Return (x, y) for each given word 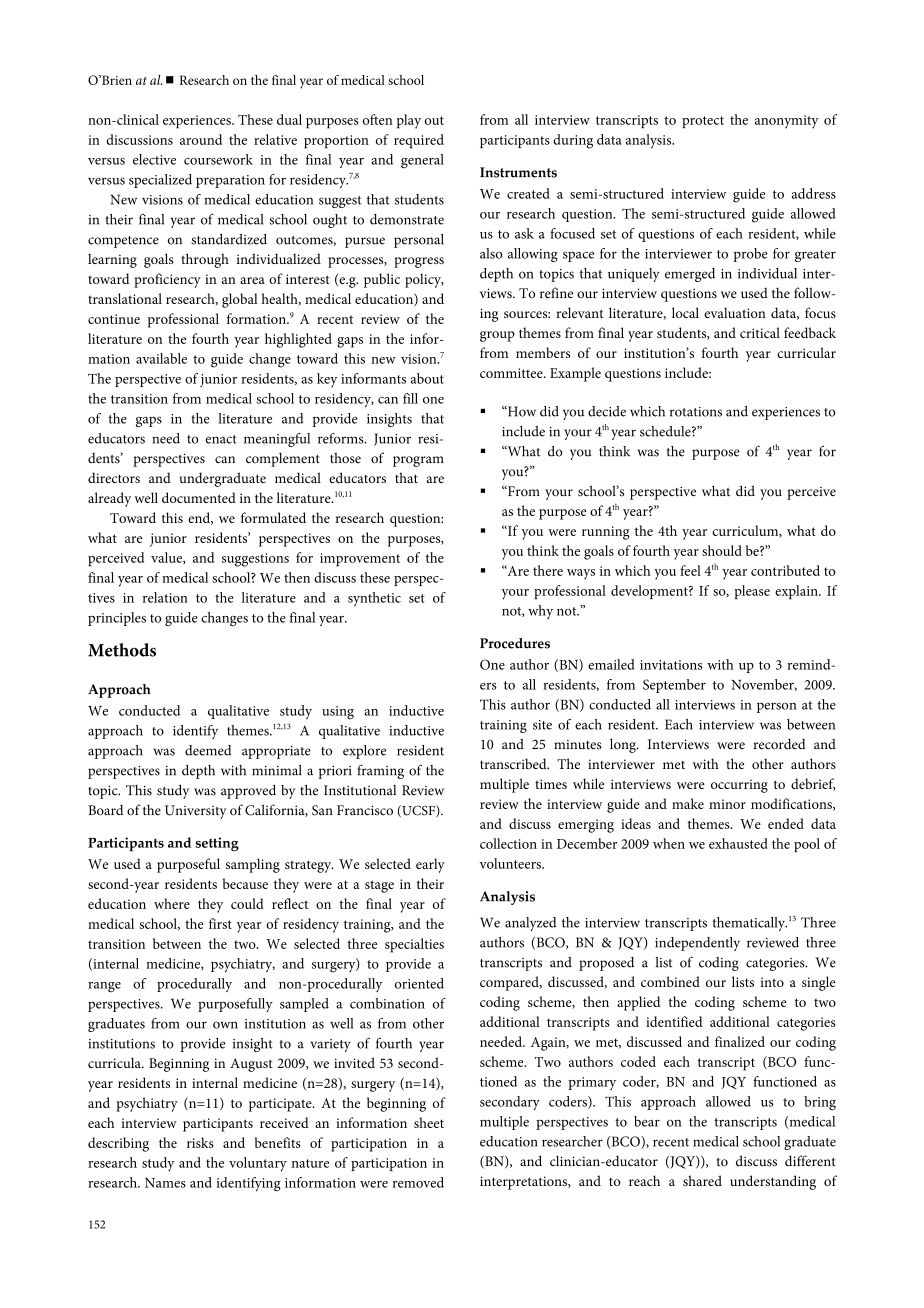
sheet (429, 1122)
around (201, 139)
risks (200, 1142)
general (422, 161)
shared (702, 1180)
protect (703, 122)
